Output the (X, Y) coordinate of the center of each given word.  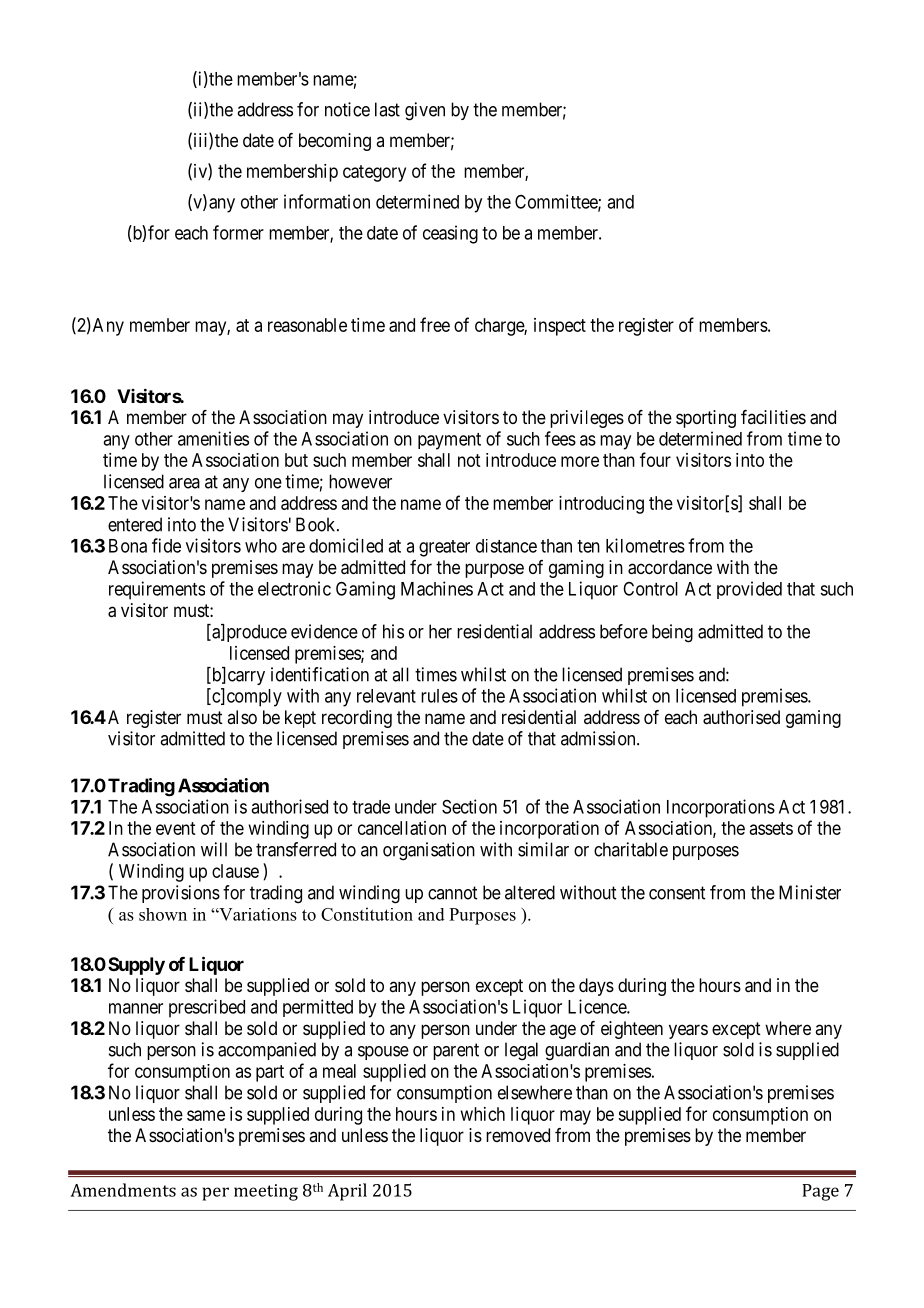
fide (166, 545)
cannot (452, 893)
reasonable (307, 325)
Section (469, 806)
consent (677, 893)
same (206, 1115)
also (242, 717)
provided (749, 590)
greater (444, 548)
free (435, 324)
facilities (773, 417)
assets (771, 828)
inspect (560, 327)
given (425, 111)
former (238, 232)
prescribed (207, 1008)
